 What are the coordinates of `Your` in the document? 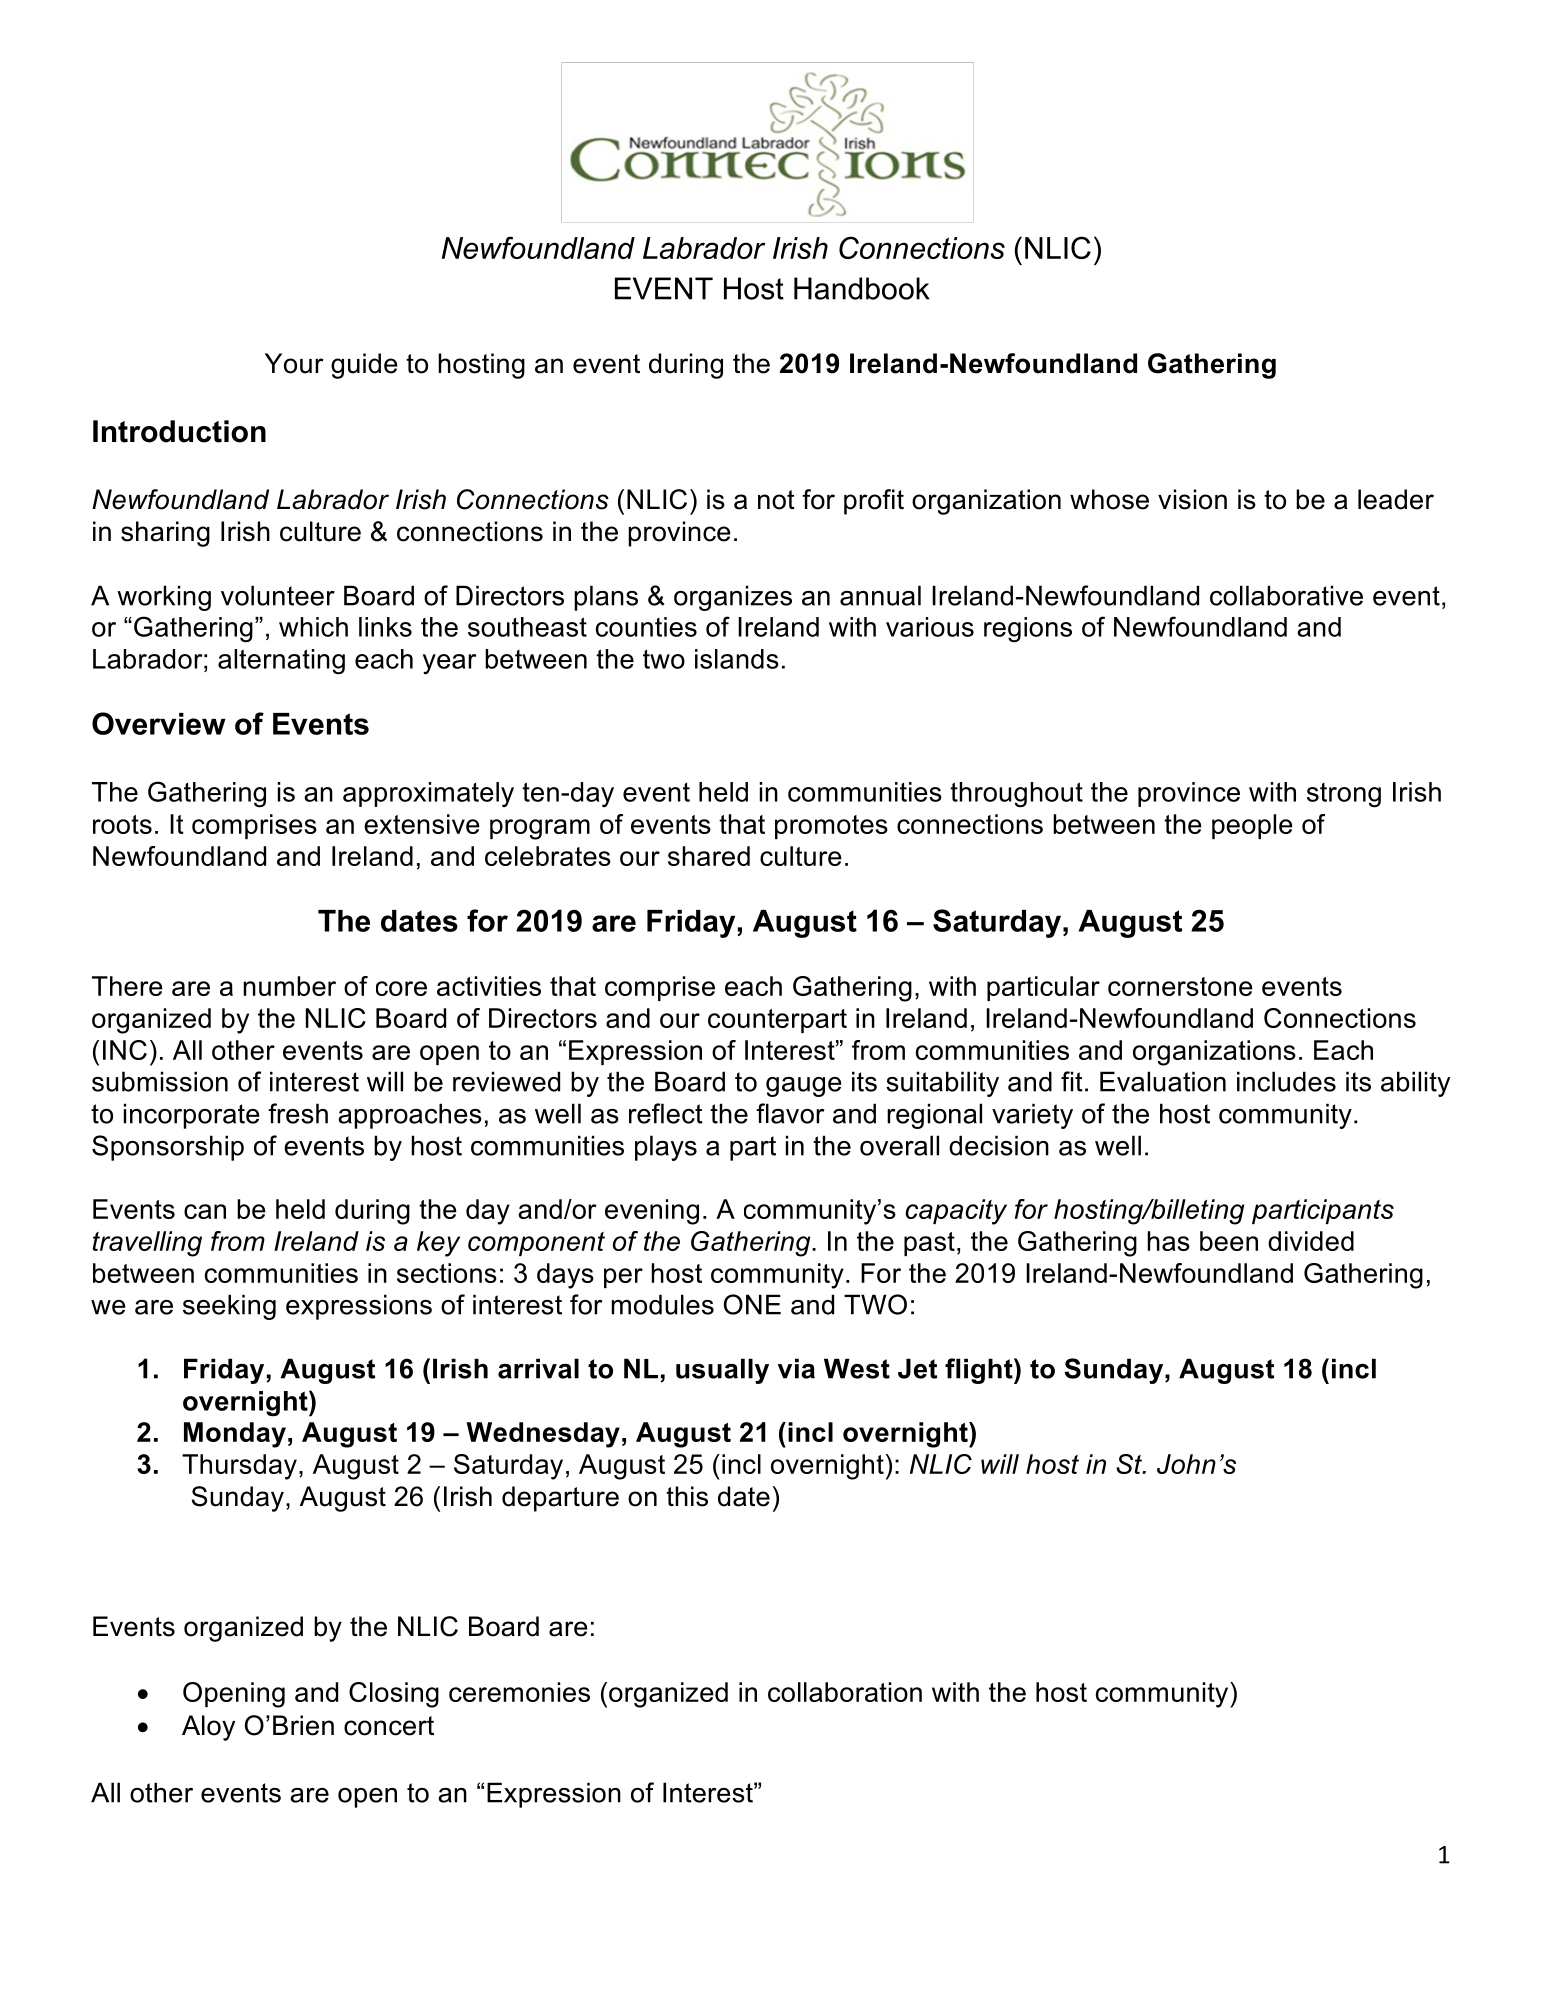 It's located at (294, 363).
